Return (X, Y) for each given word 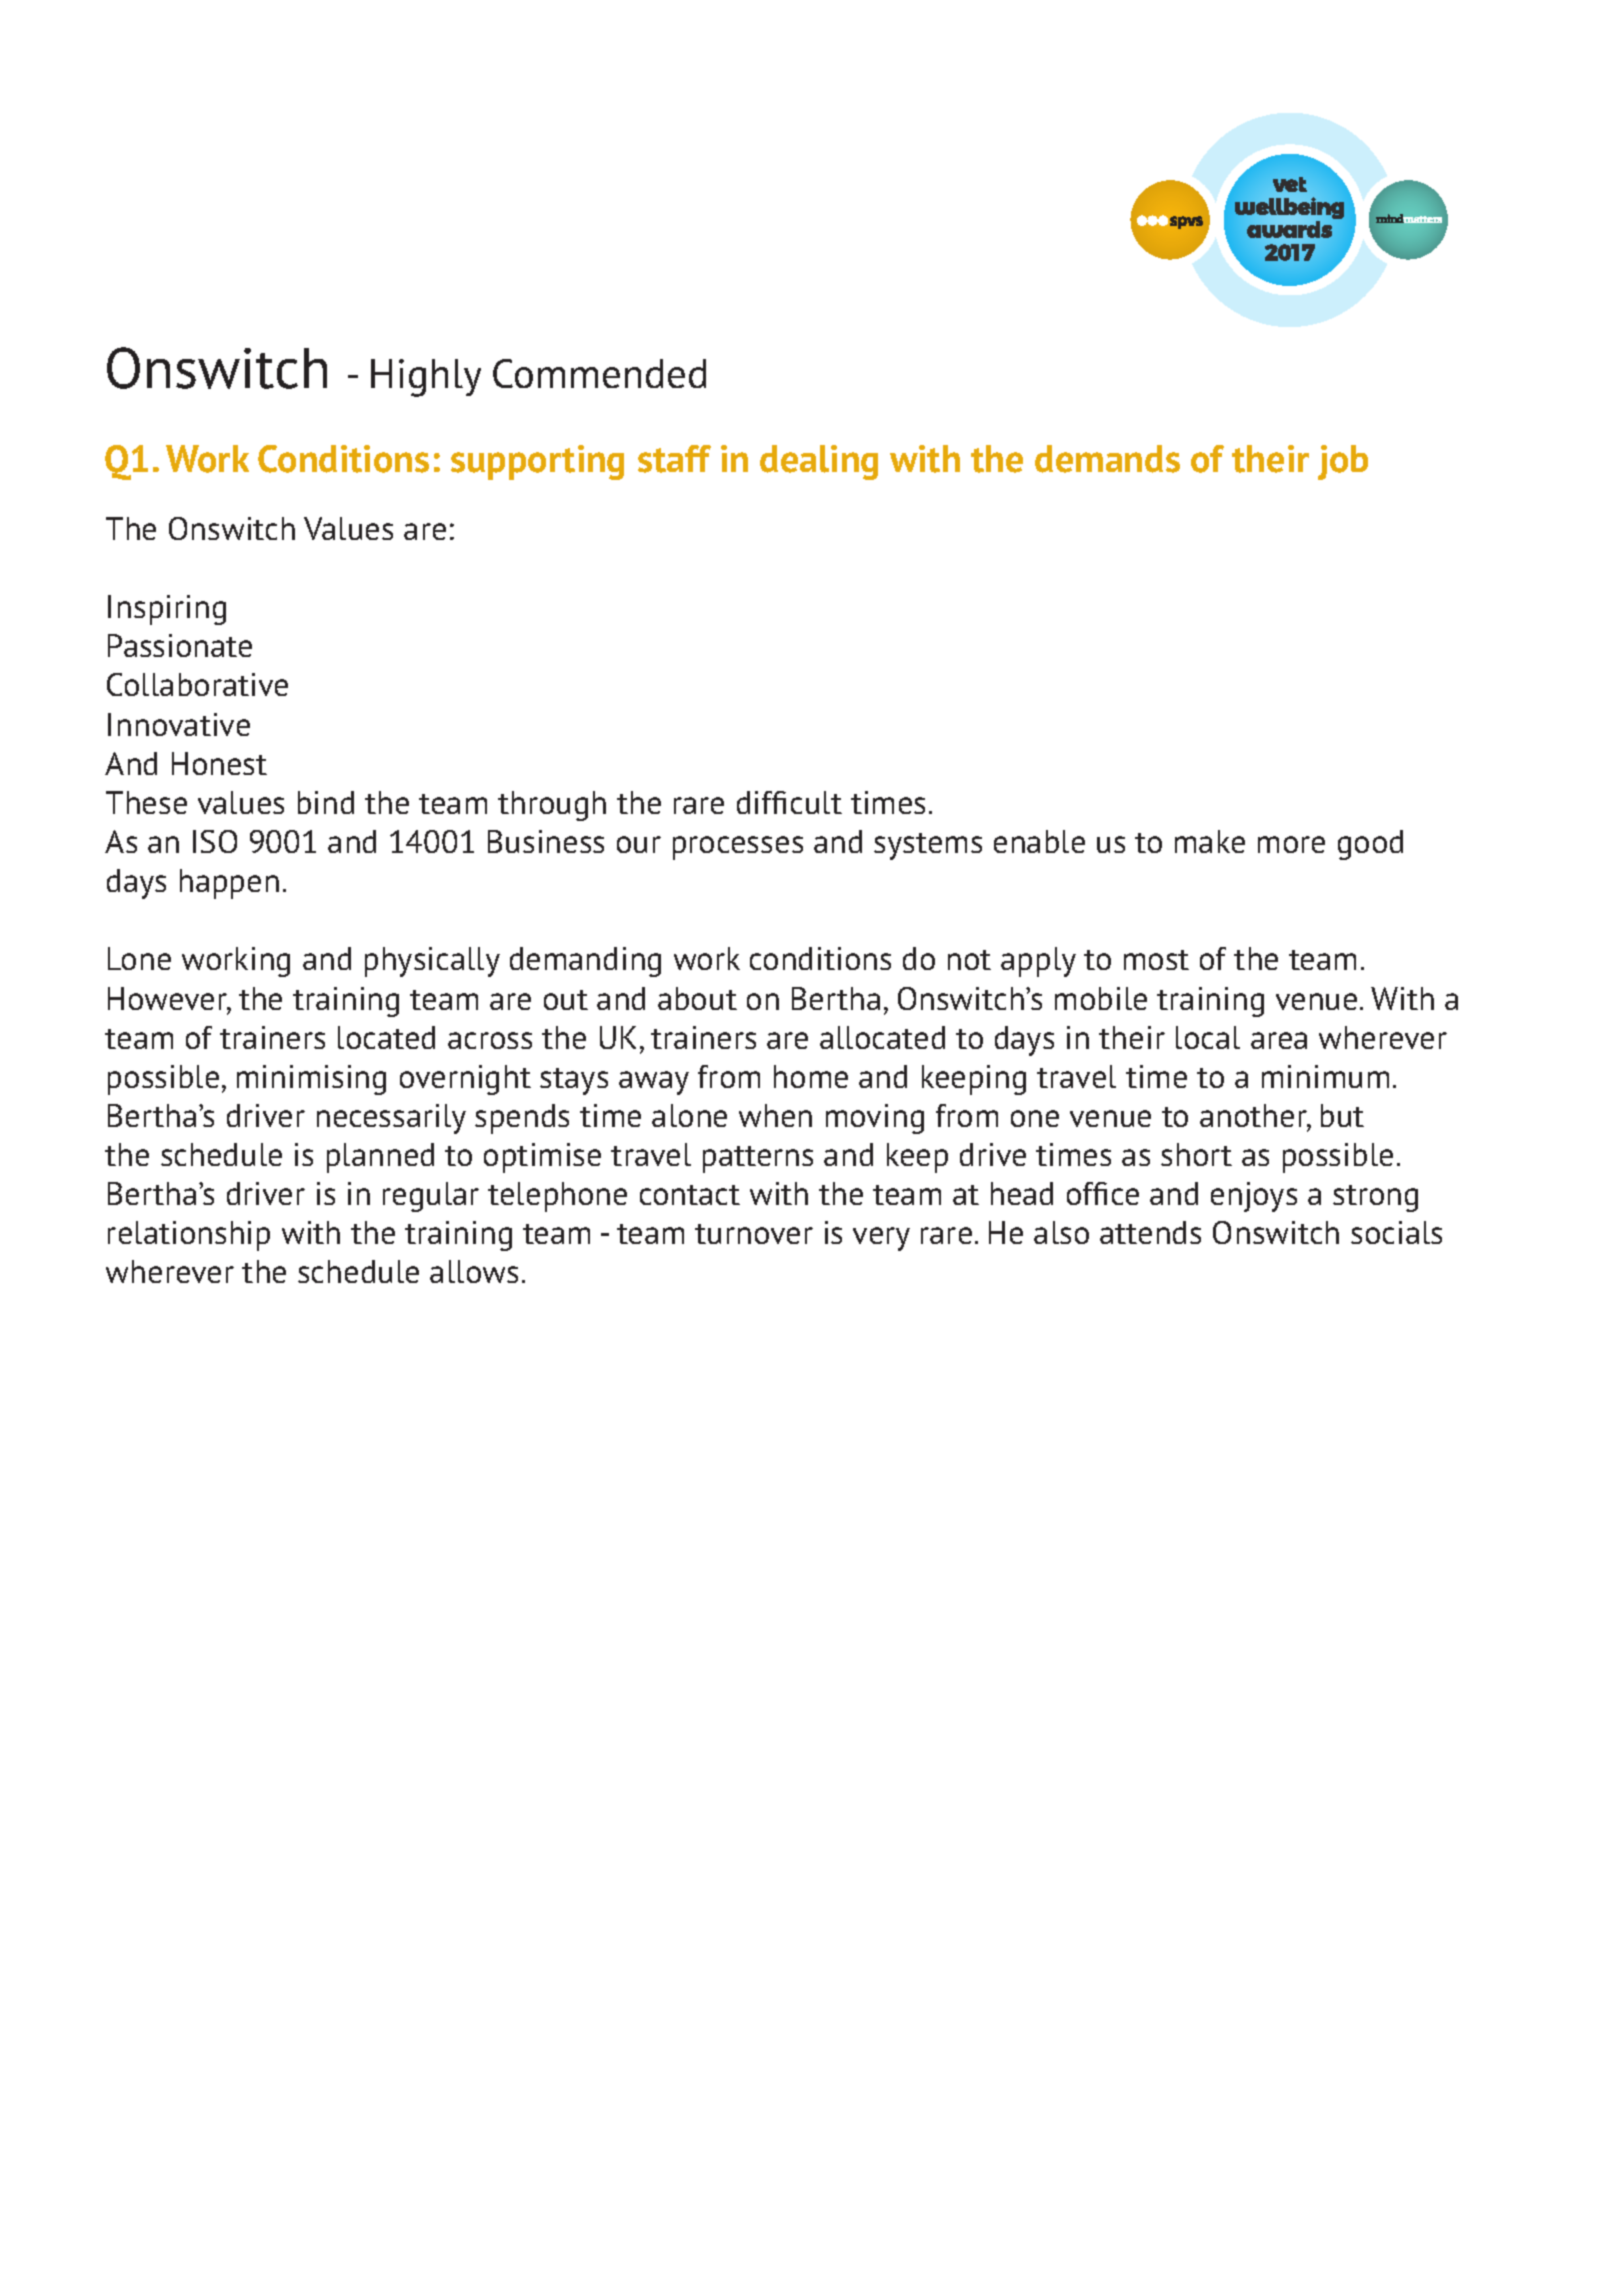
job (1343, 462)
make (1210, 841)
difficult (789, 802)
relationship (189, 1236)
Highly (426, 378)
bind (326, 802)
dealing (819, 462)
